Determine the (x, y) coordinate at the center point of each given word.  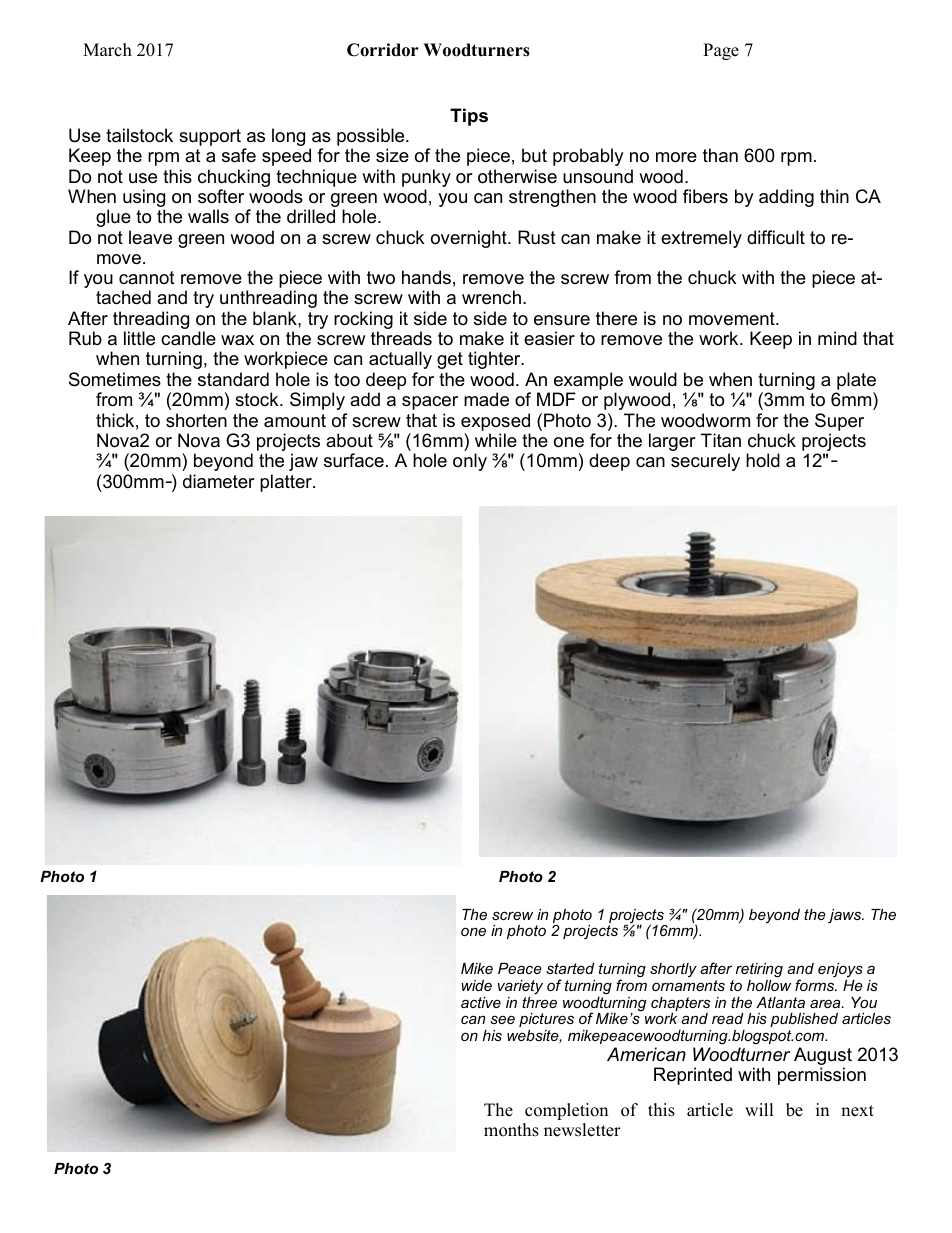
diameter (219, 481)
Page (721, 51)
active (481, 1002)
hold (763, 460)
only (470, 462)
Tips (469, 117)
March (107, 50)
